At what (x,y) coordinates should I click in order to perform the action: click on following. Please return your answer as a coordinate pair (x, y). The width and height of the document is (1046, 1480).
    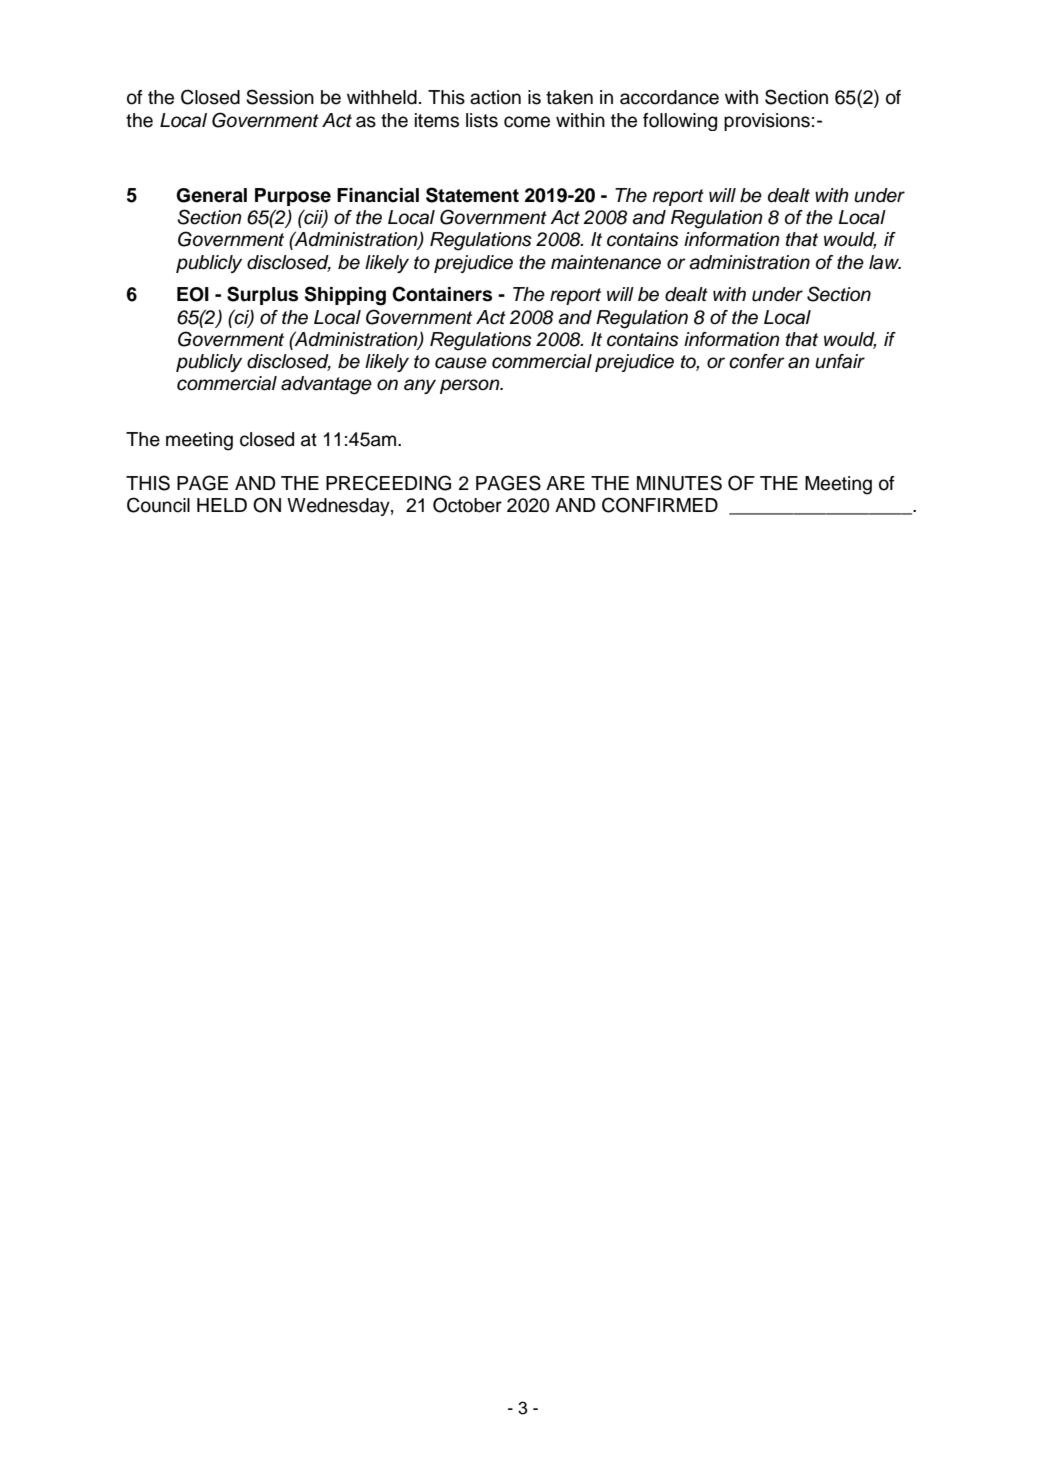
    Looking at the image, I should click on (680, 122).
